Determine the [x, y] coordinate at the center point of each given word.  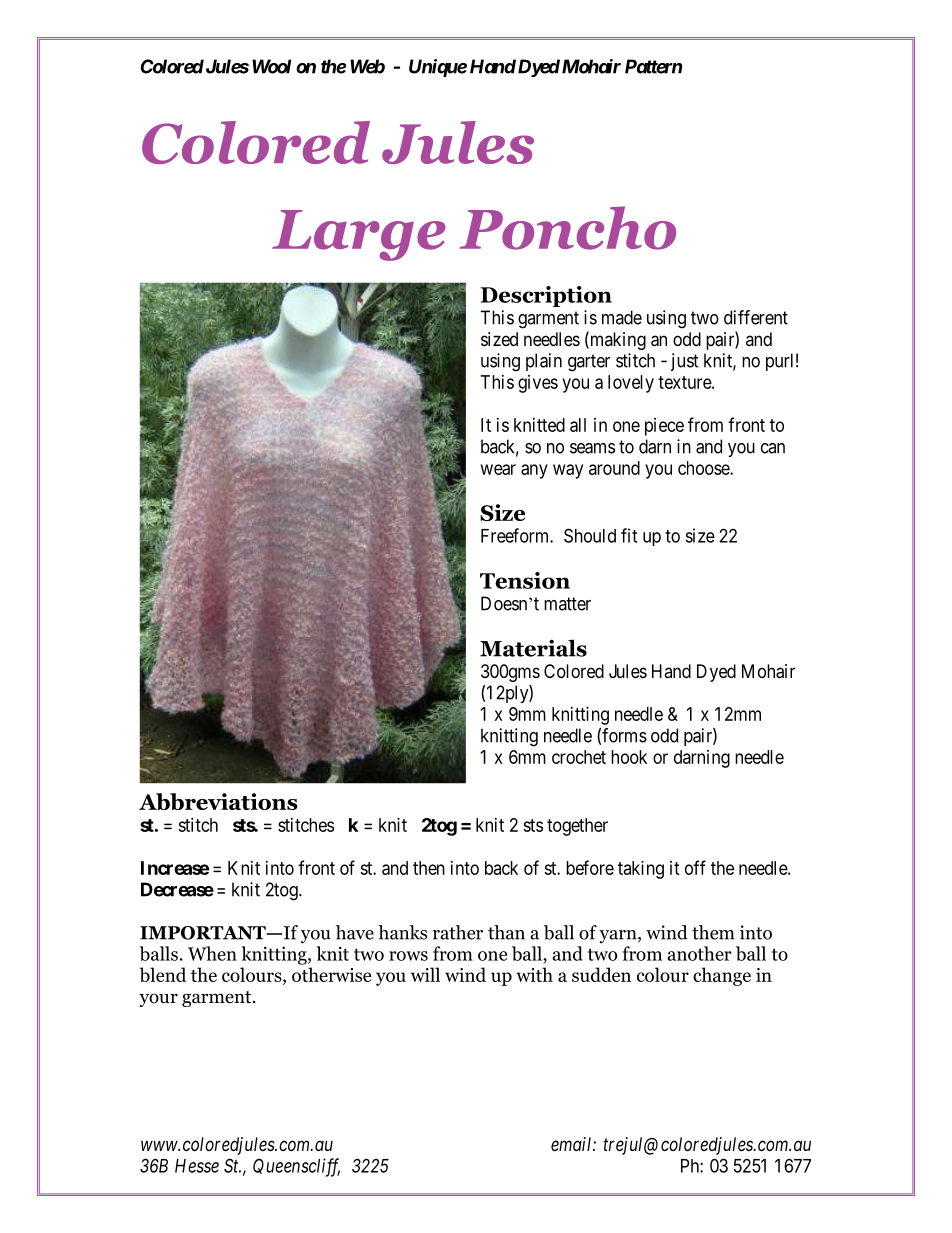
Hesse [197, 1166]
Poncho [568, 228]
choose [704, 468]
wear [498, 469]
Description [546, 296]
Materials [533, 648]
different [756, 317]
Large [359, 235]
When [212, 953]
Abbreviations [218, 801]
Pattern [653, 66]
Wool [271, 66]
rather [458, 932]
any [534, 471]
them [713, 932]
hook [629, 757]
